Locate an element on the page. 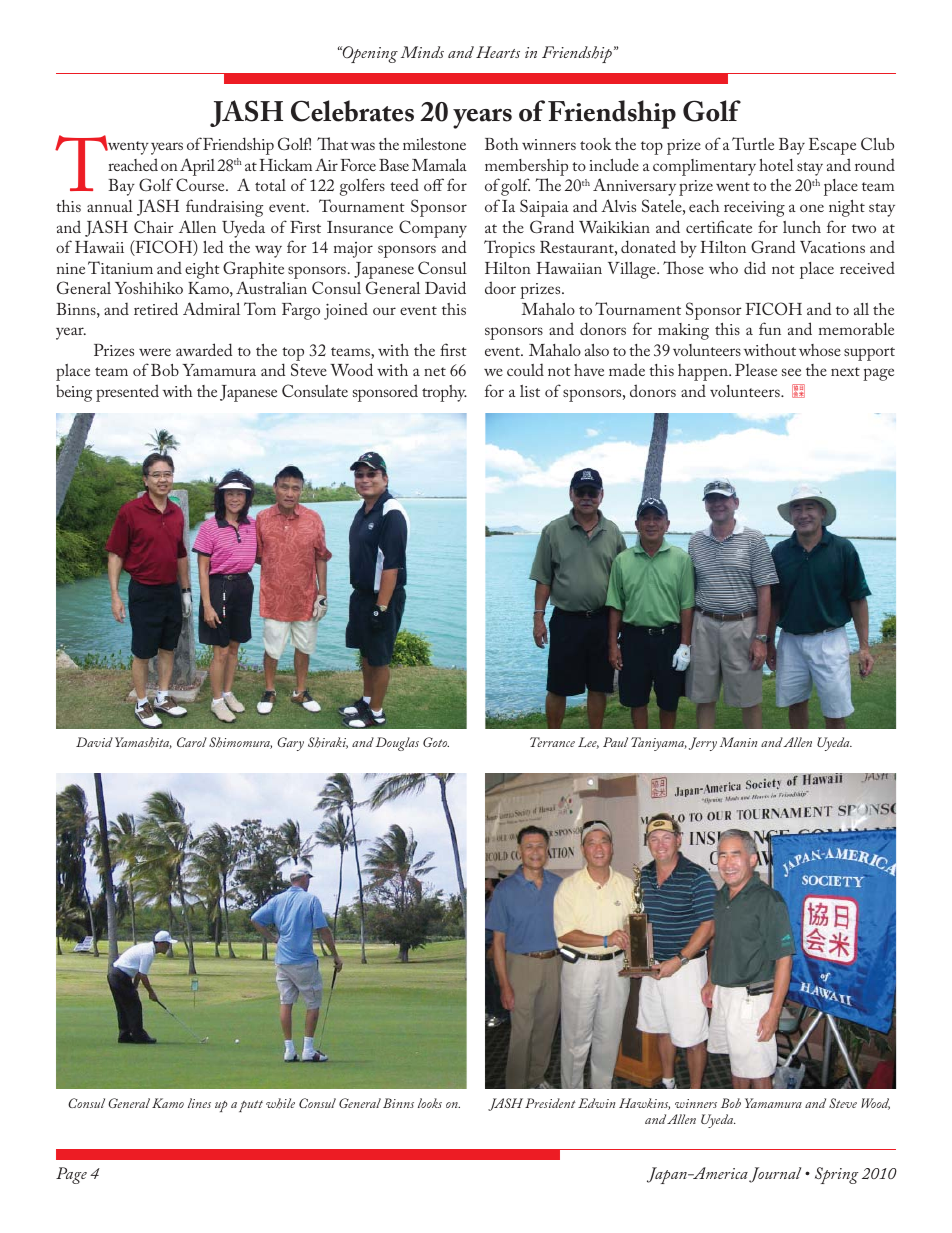 The image size is (952, 1233). lines is located at coordinates (199, 1103).
